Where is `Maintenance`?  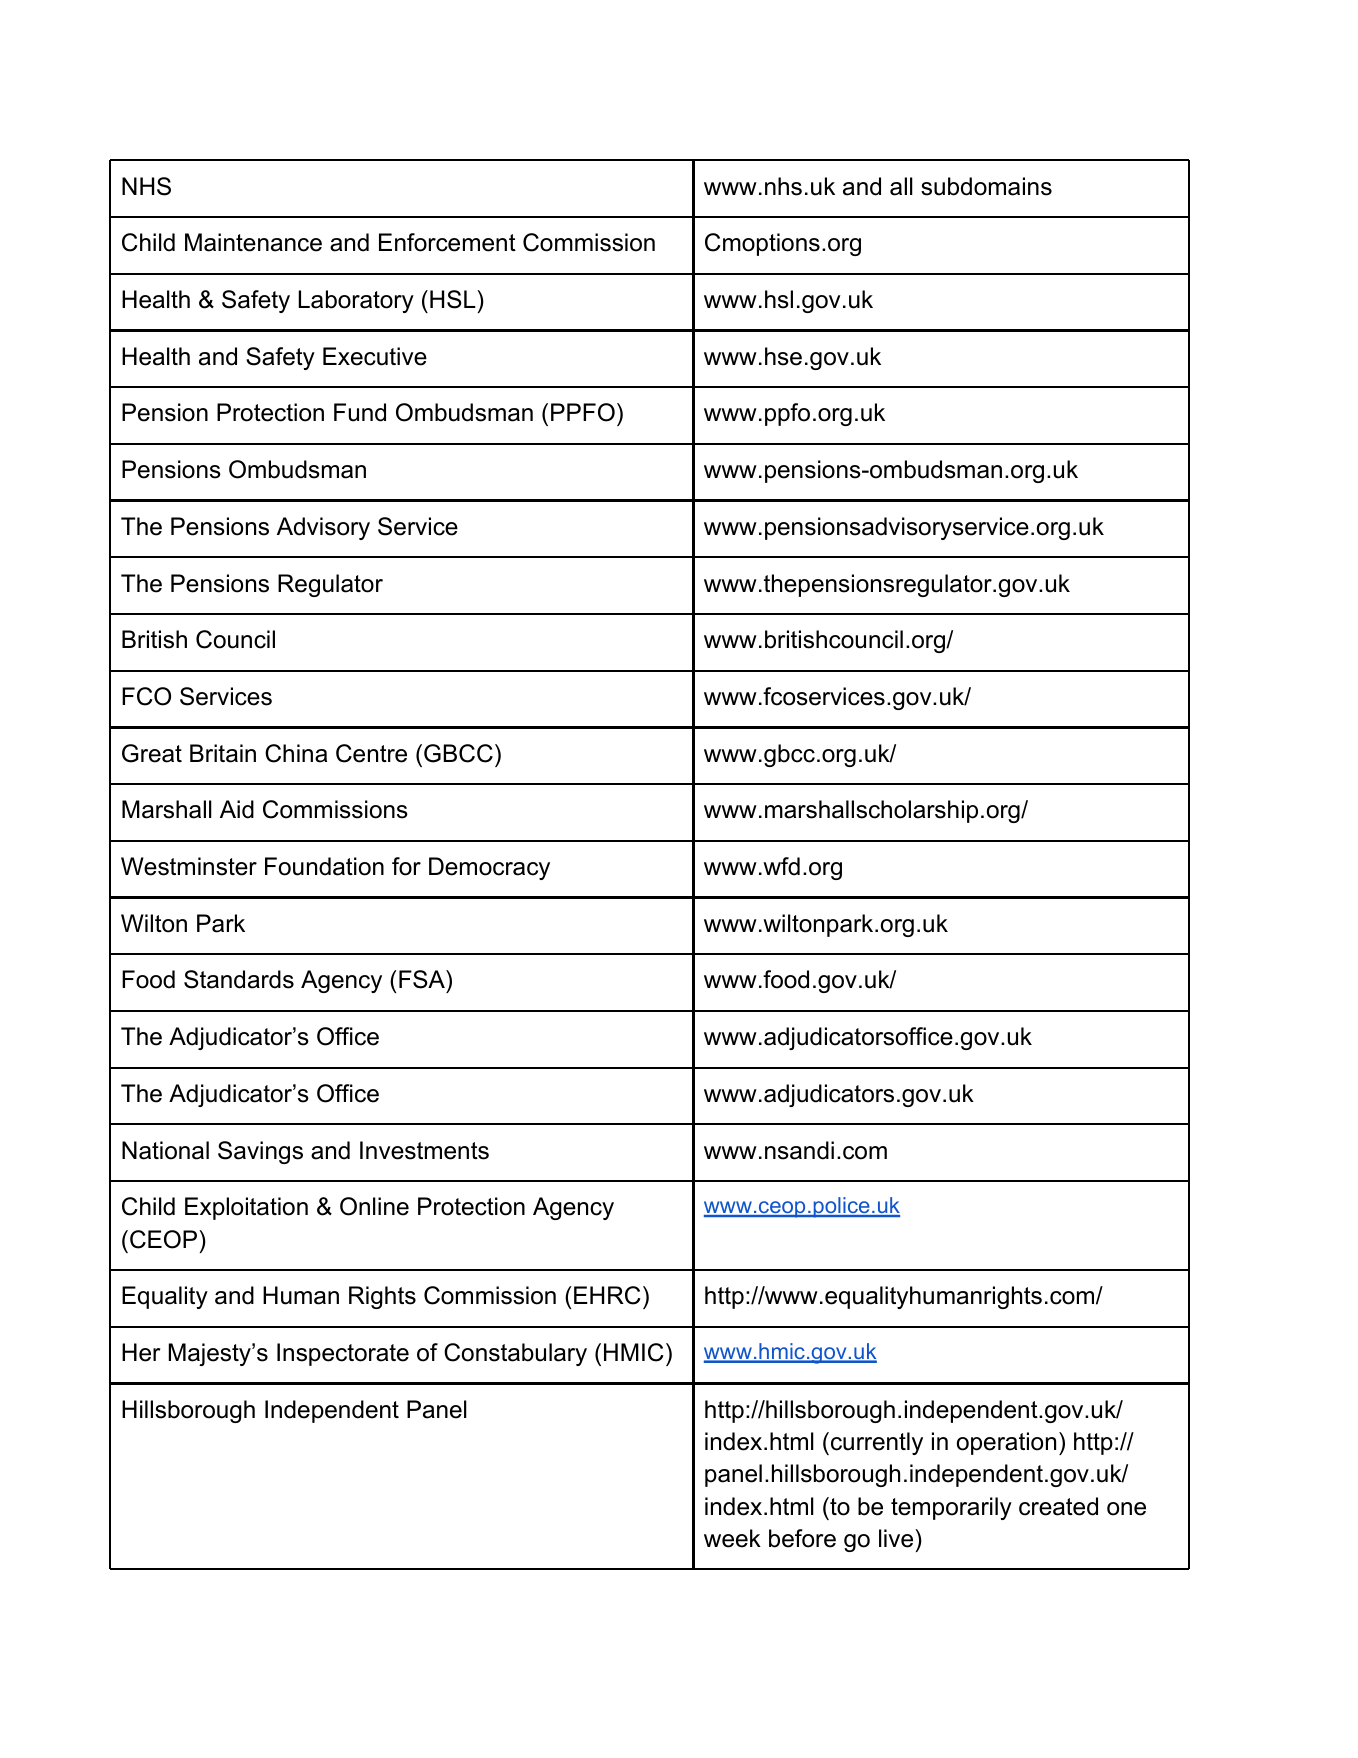
Maintenance is located at coordinates (253, 242).
